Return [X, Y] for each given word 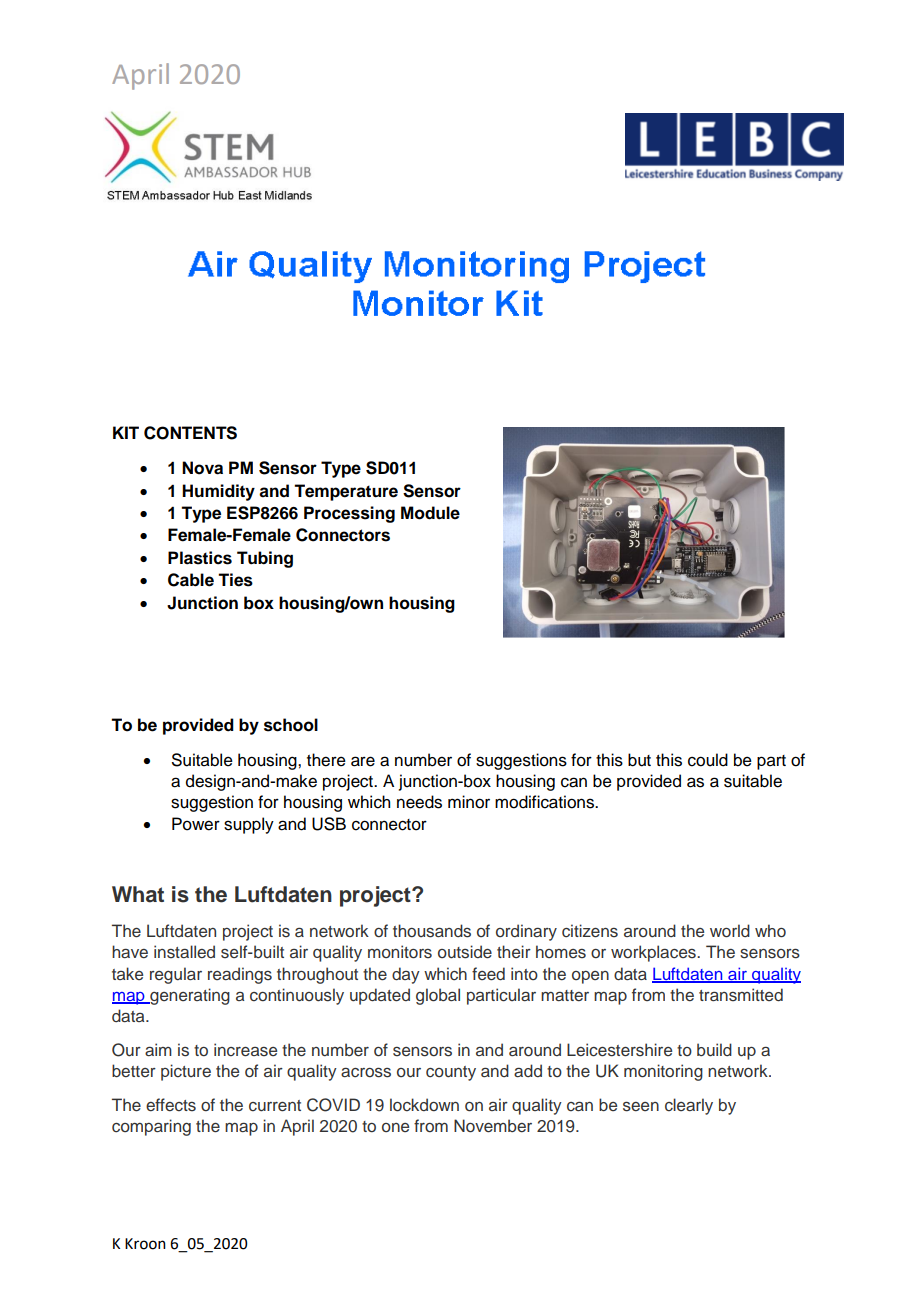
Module [430, 513]
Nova [202, 468]
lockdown [424, 1104]
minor [469, 802]
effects [171, 1105]
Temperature [346, 492]
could [708, 760]
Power [196, 824]
